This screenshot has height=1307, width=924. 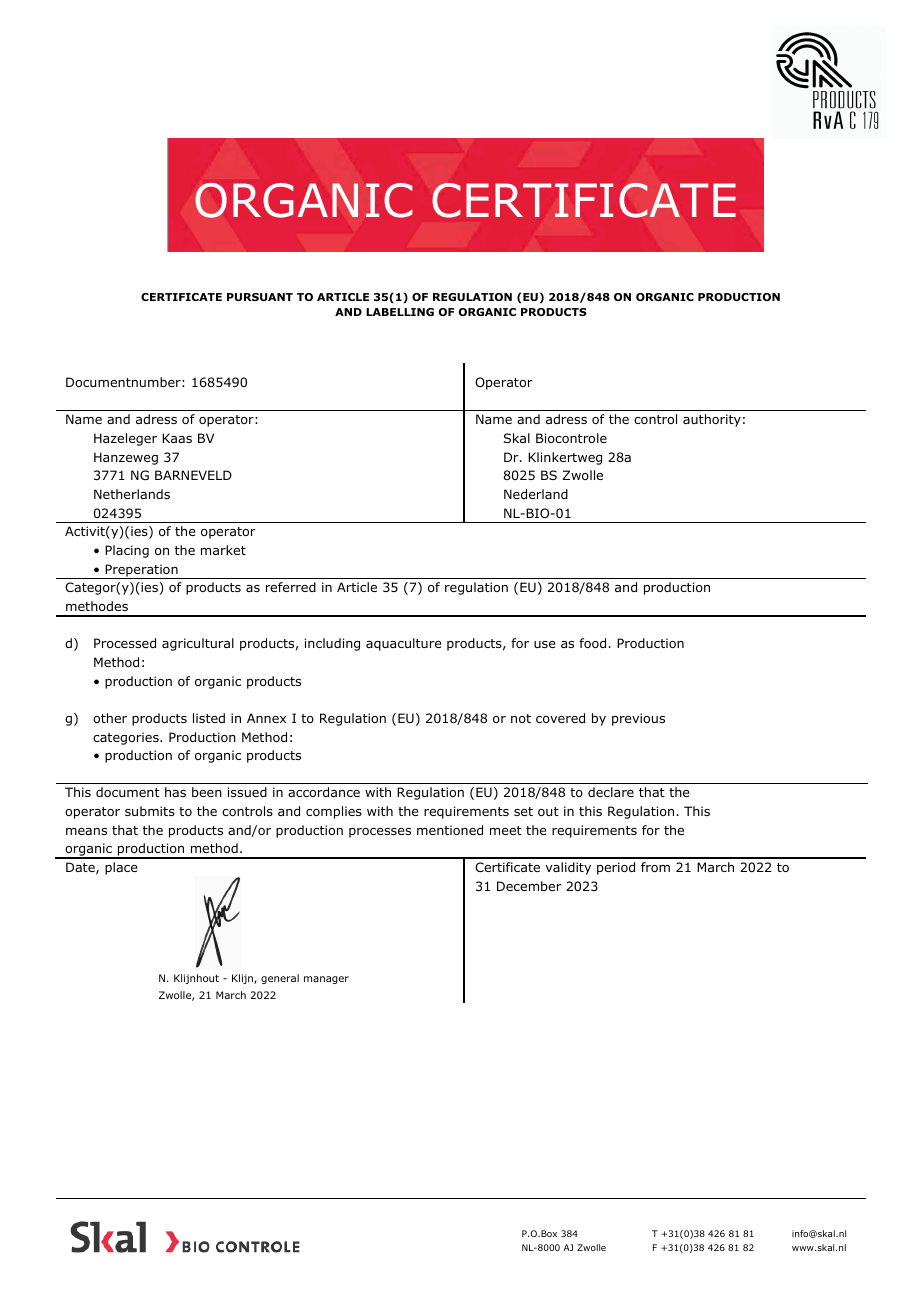 I want to click on listed, so click(x=209, y=718).
